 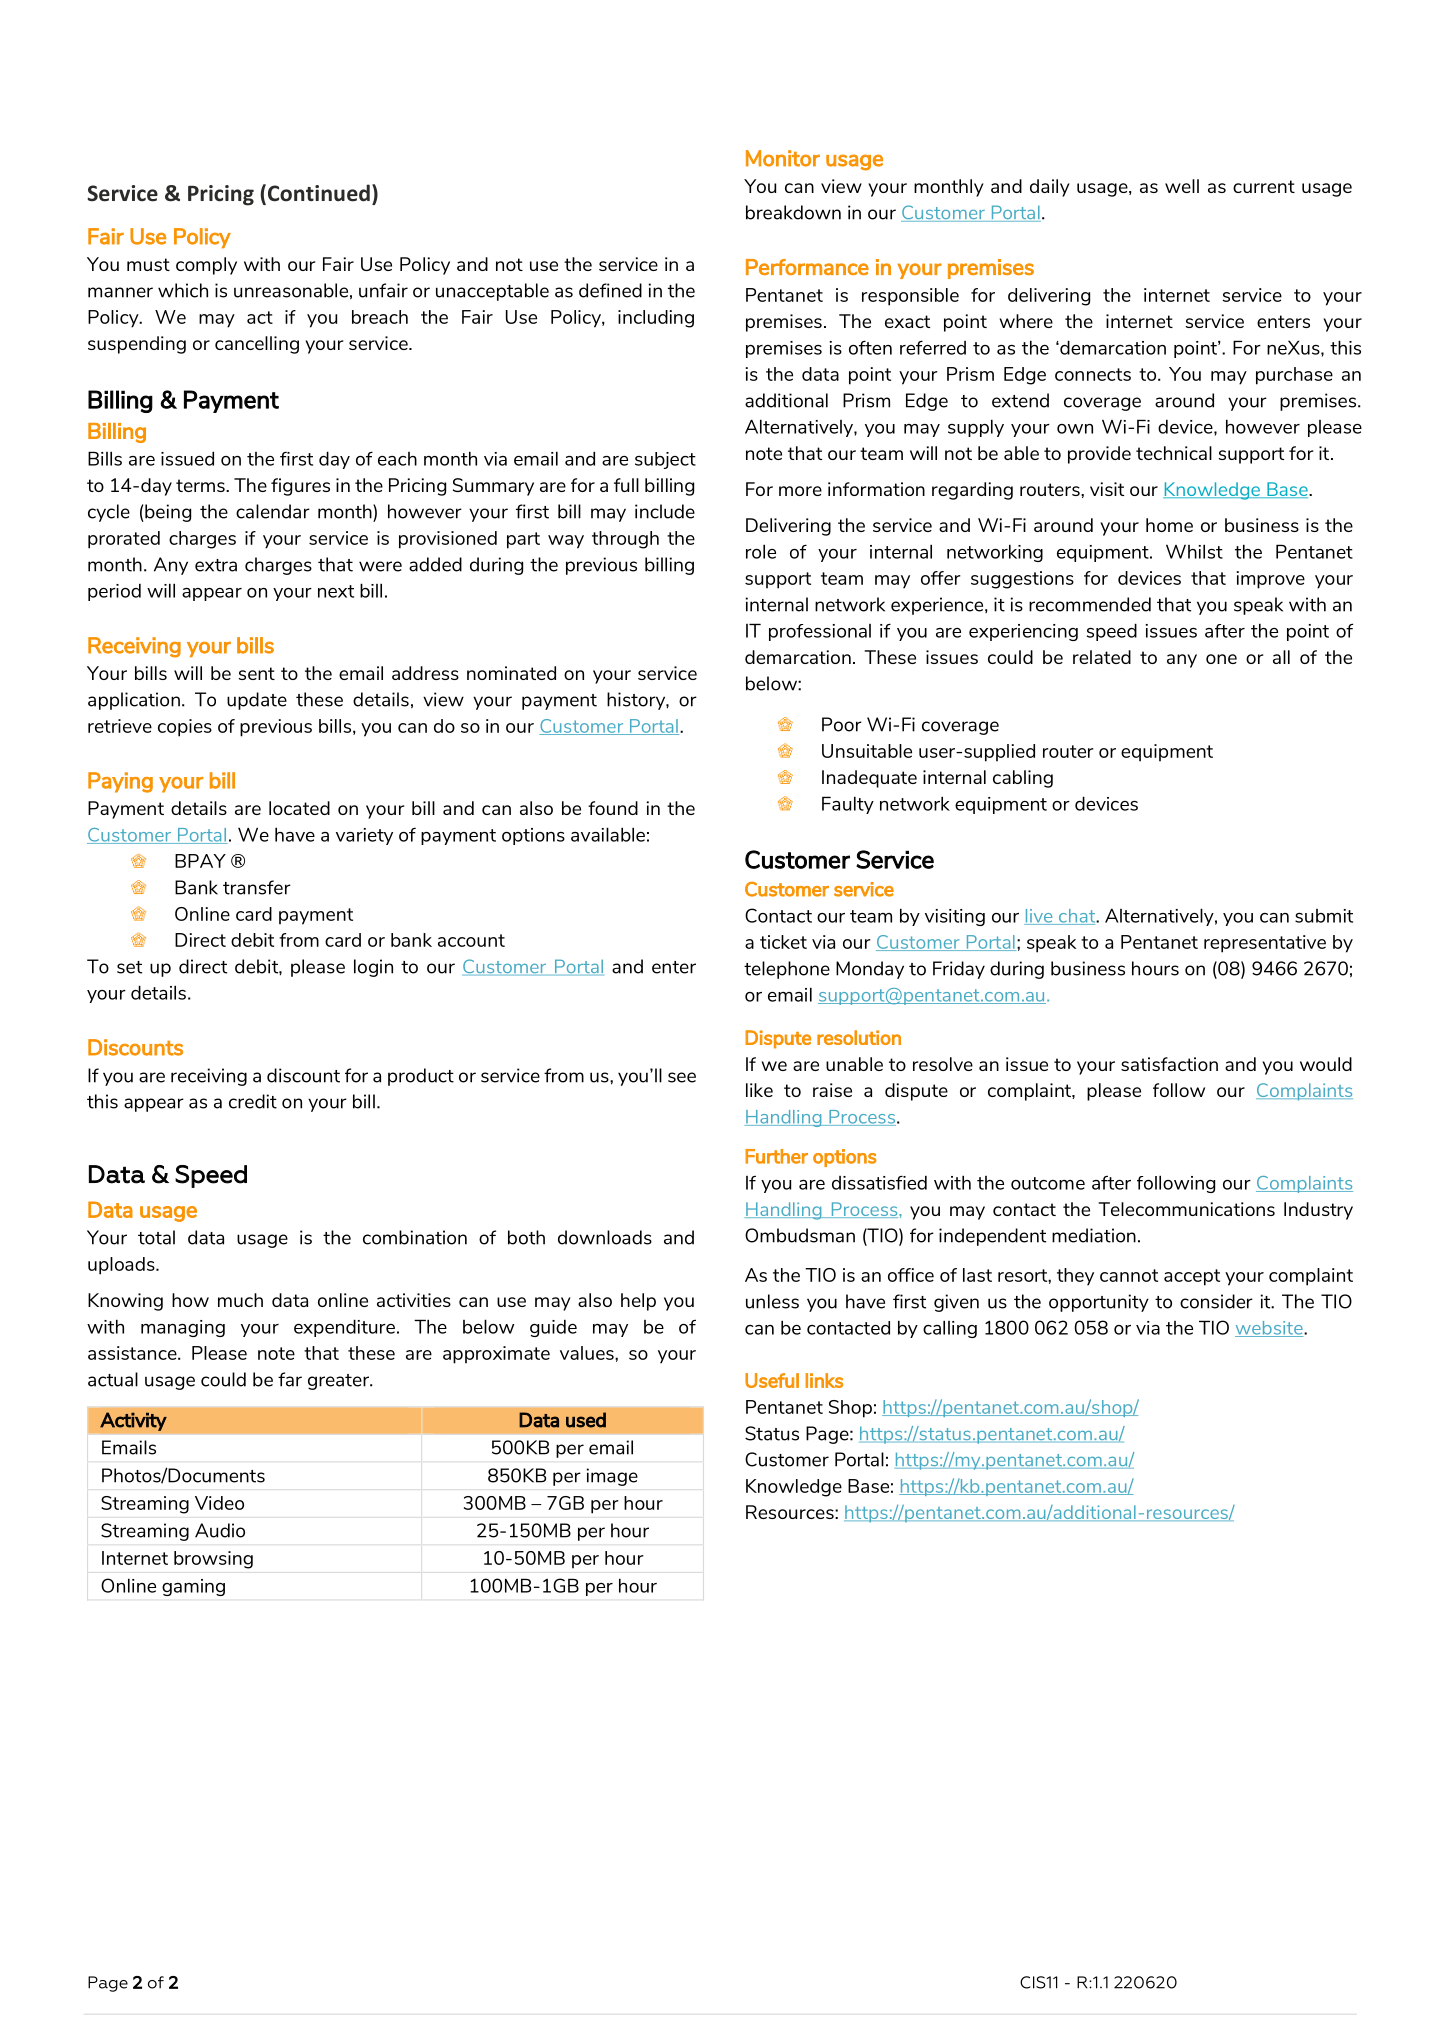 What do you see at coordinates (319, 193) in the image?
I see `Continued` at bounding box center [319, 193].
